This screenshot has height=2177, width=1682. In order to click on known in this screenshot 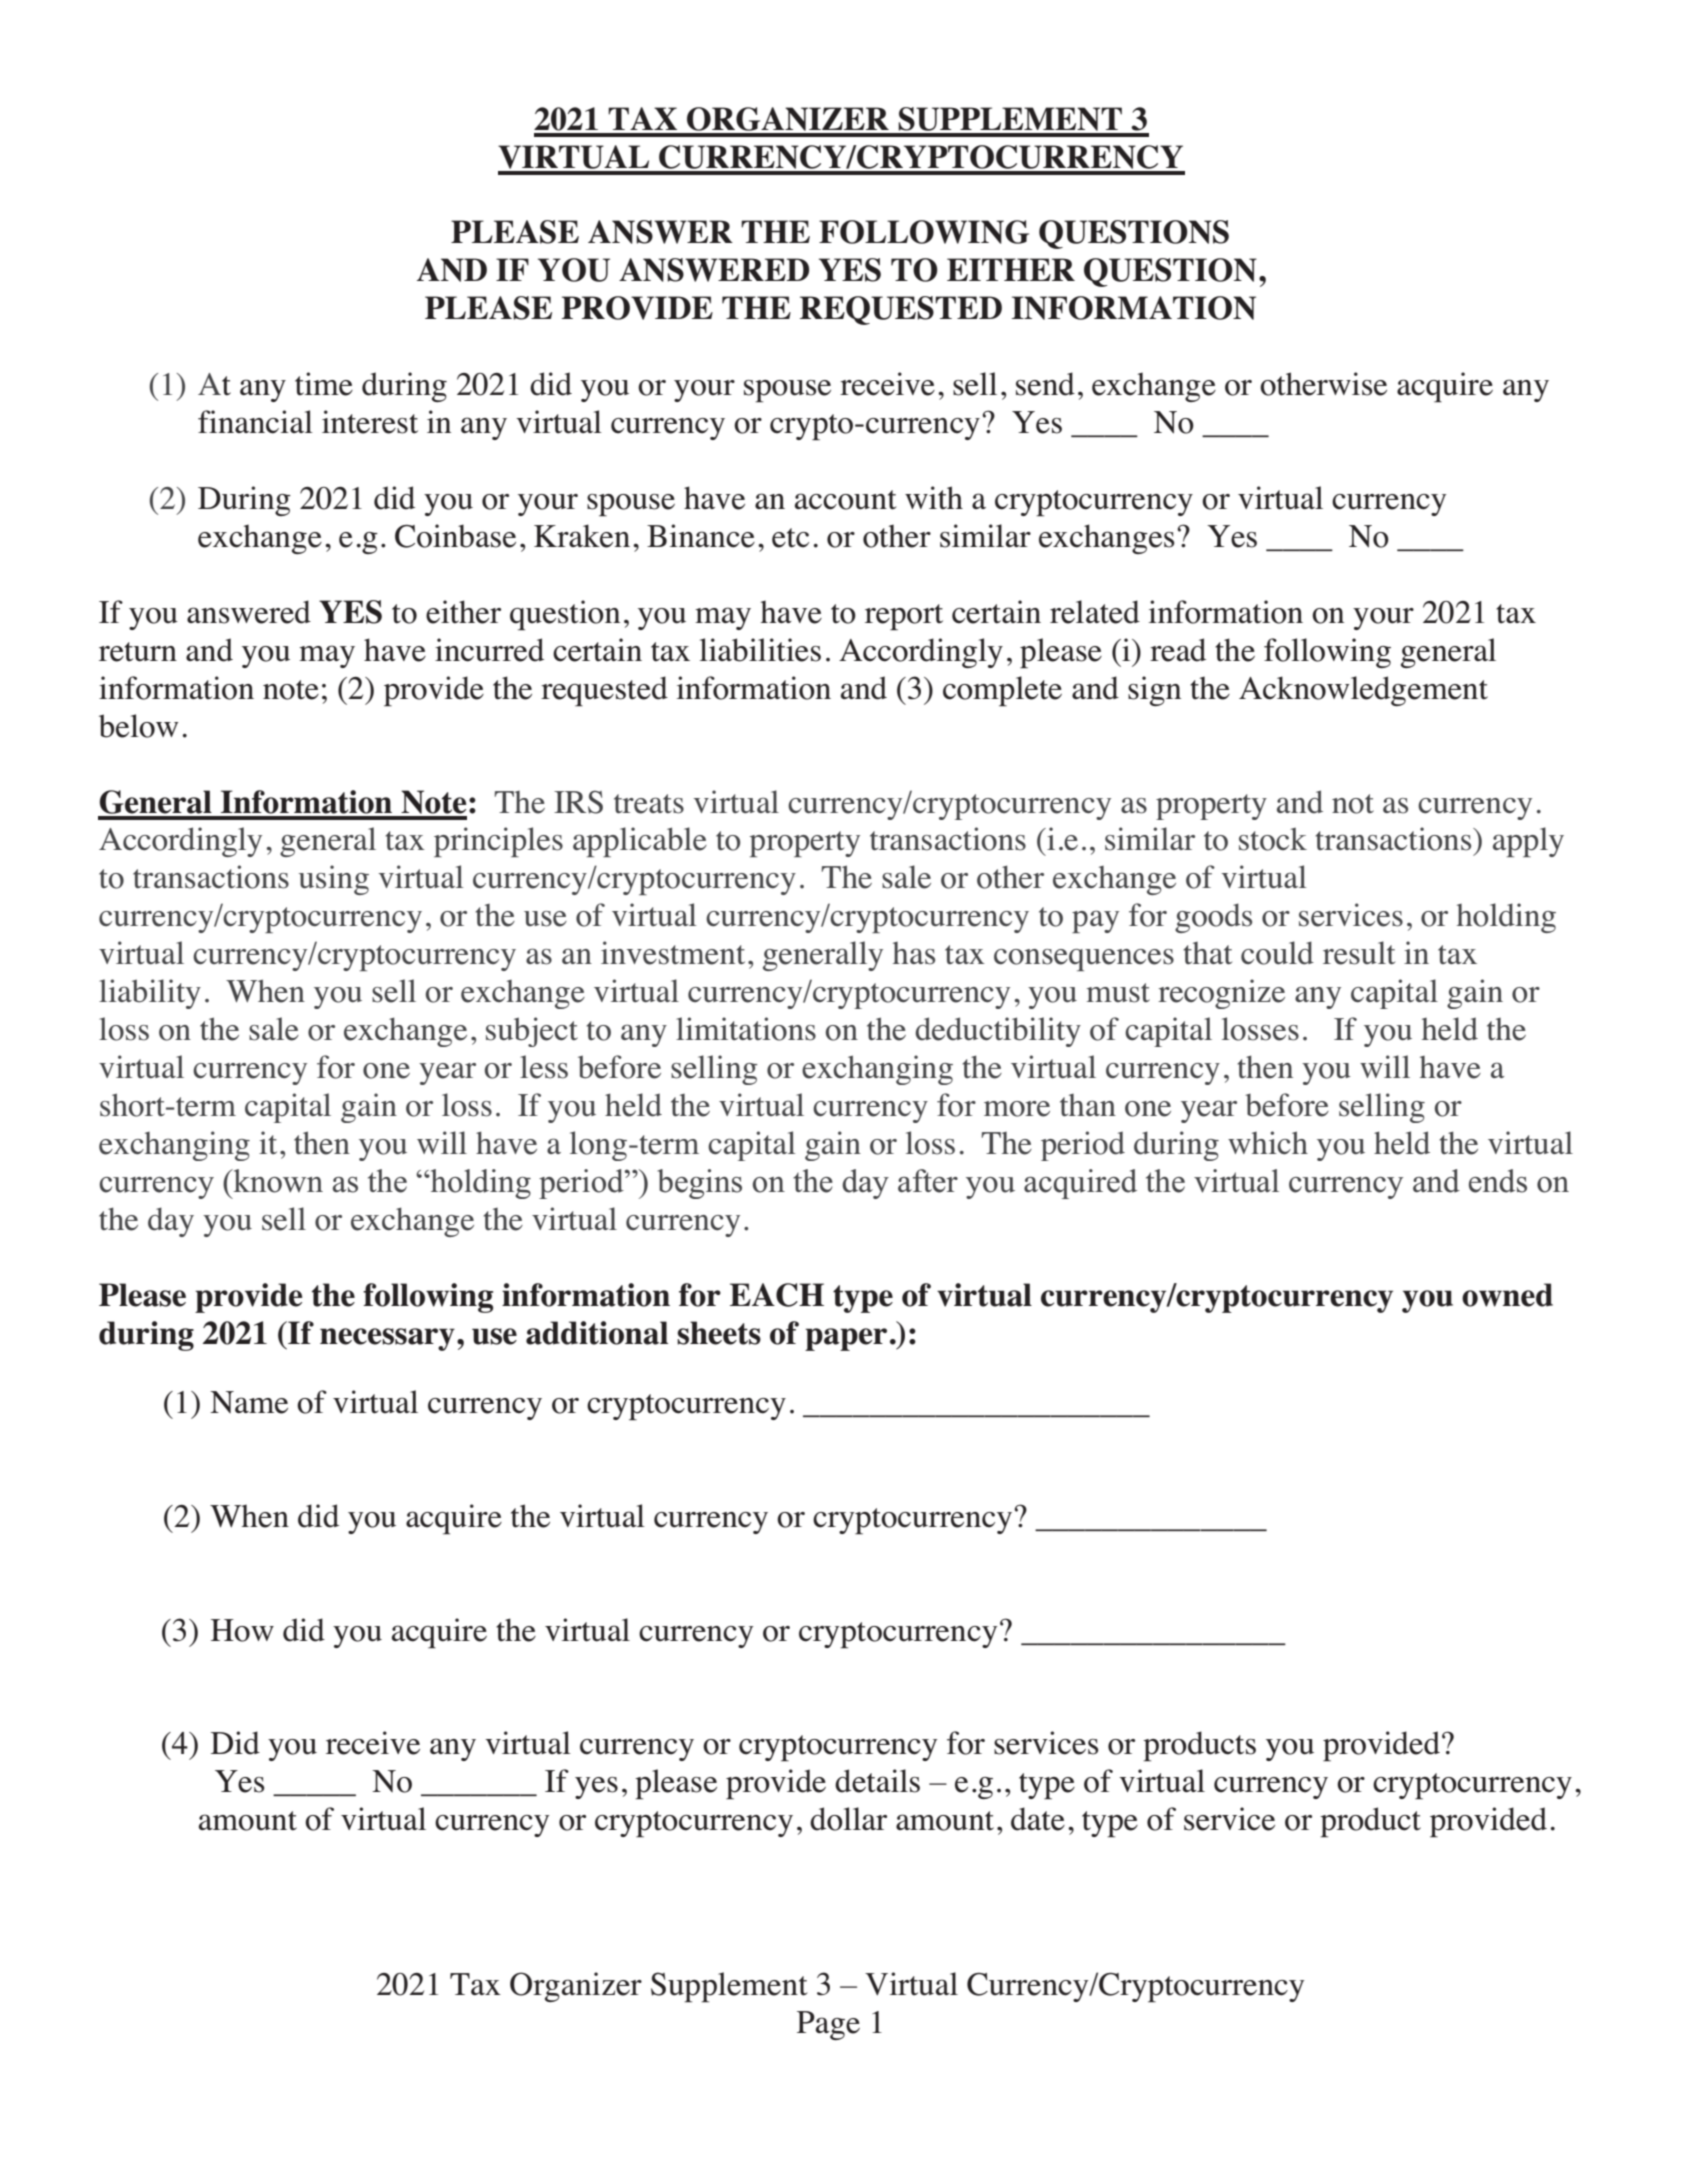, I will do `click(277, 1181)`.
